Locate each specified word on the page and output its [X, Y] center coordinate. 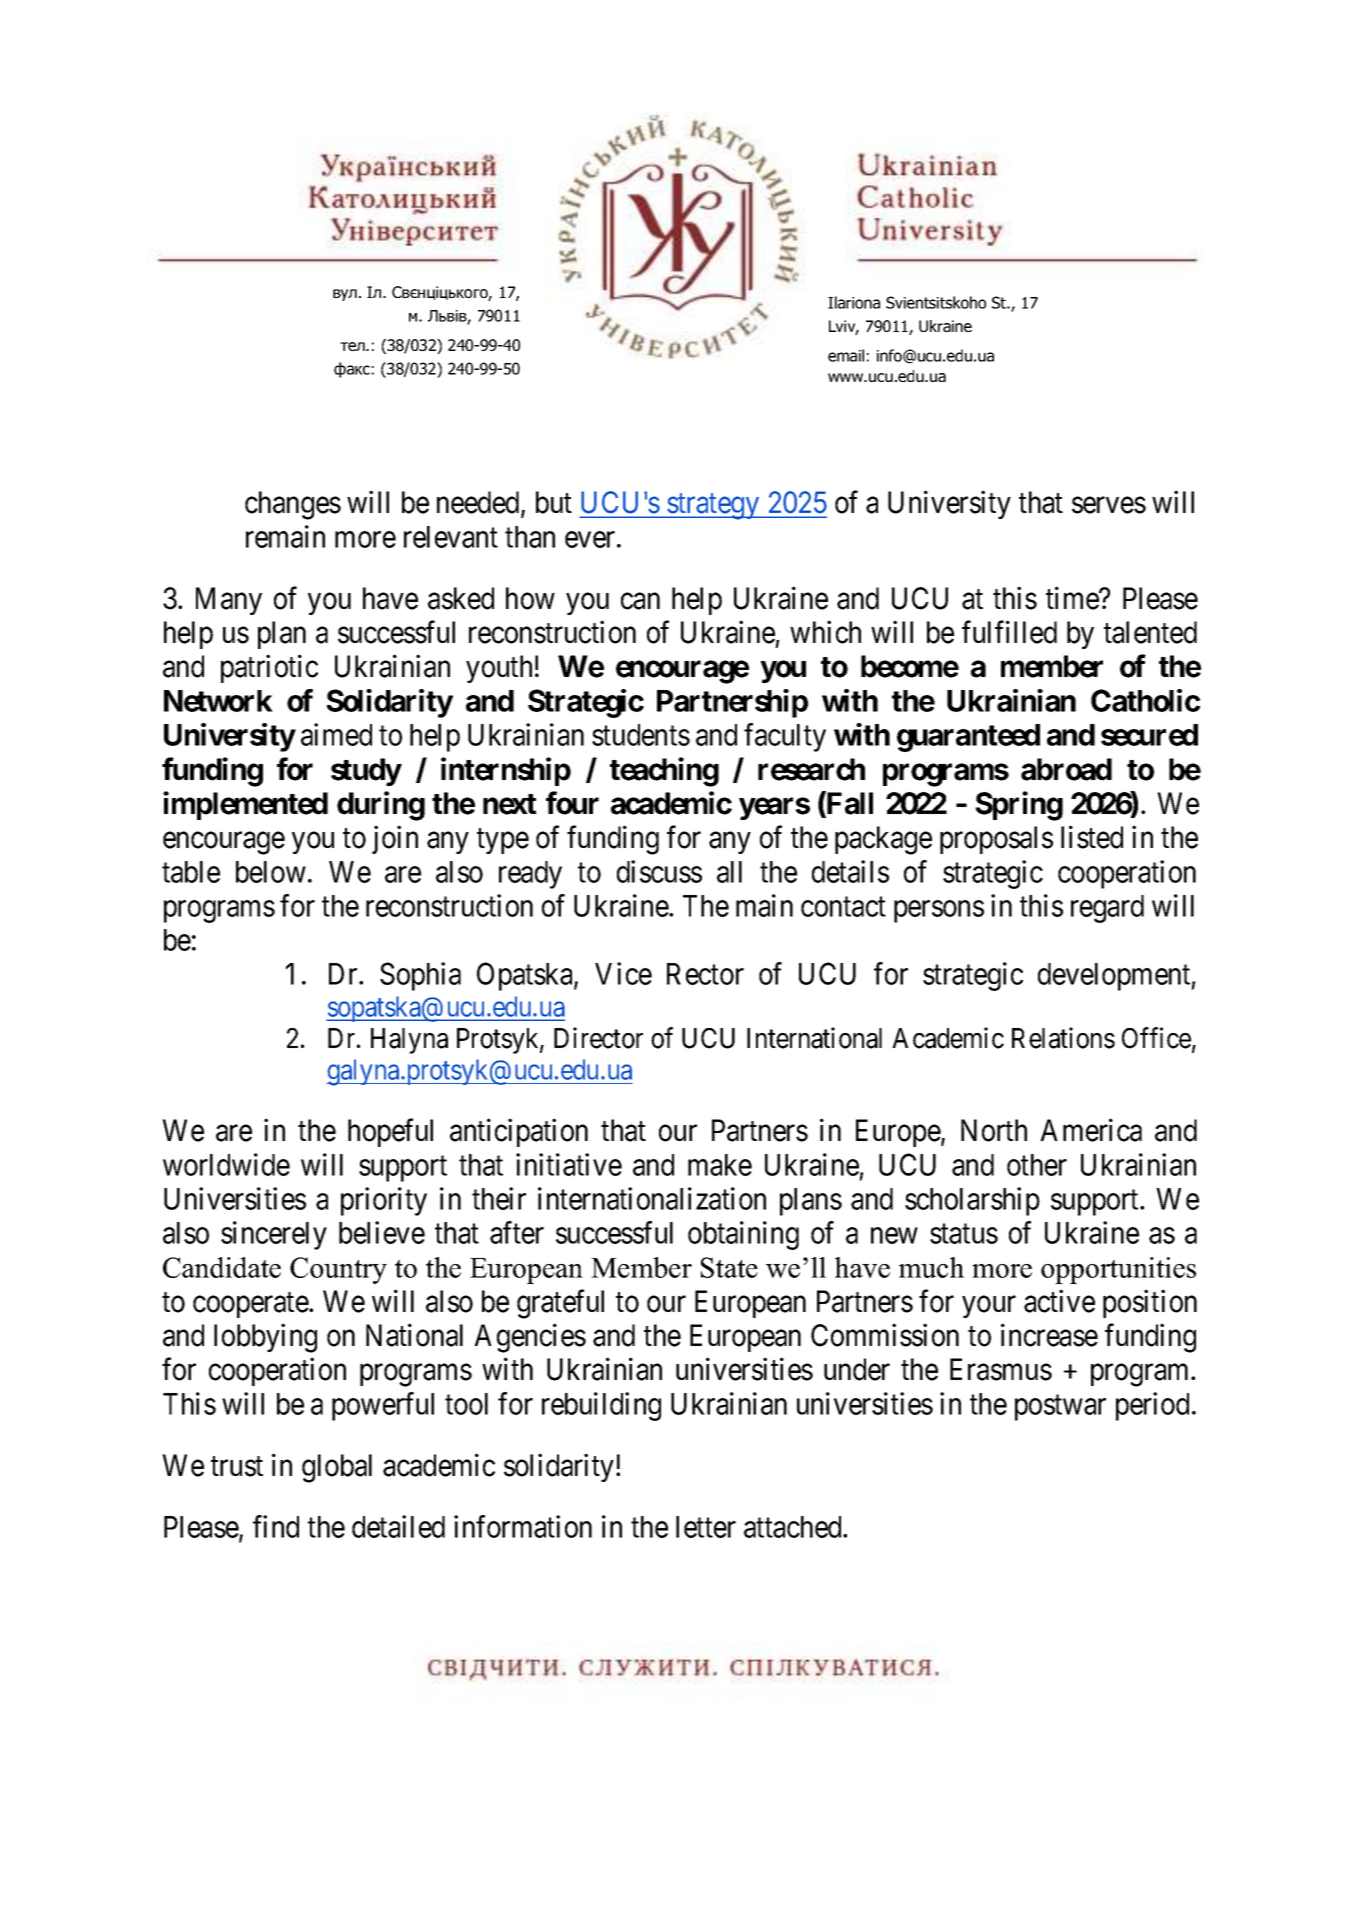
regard [1107, 909]
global [337, 1468]
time [1073, 598]
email [846, 355]
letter [706, 1527]
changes [293, 505]
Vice [623, 973]
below [271, 872]
